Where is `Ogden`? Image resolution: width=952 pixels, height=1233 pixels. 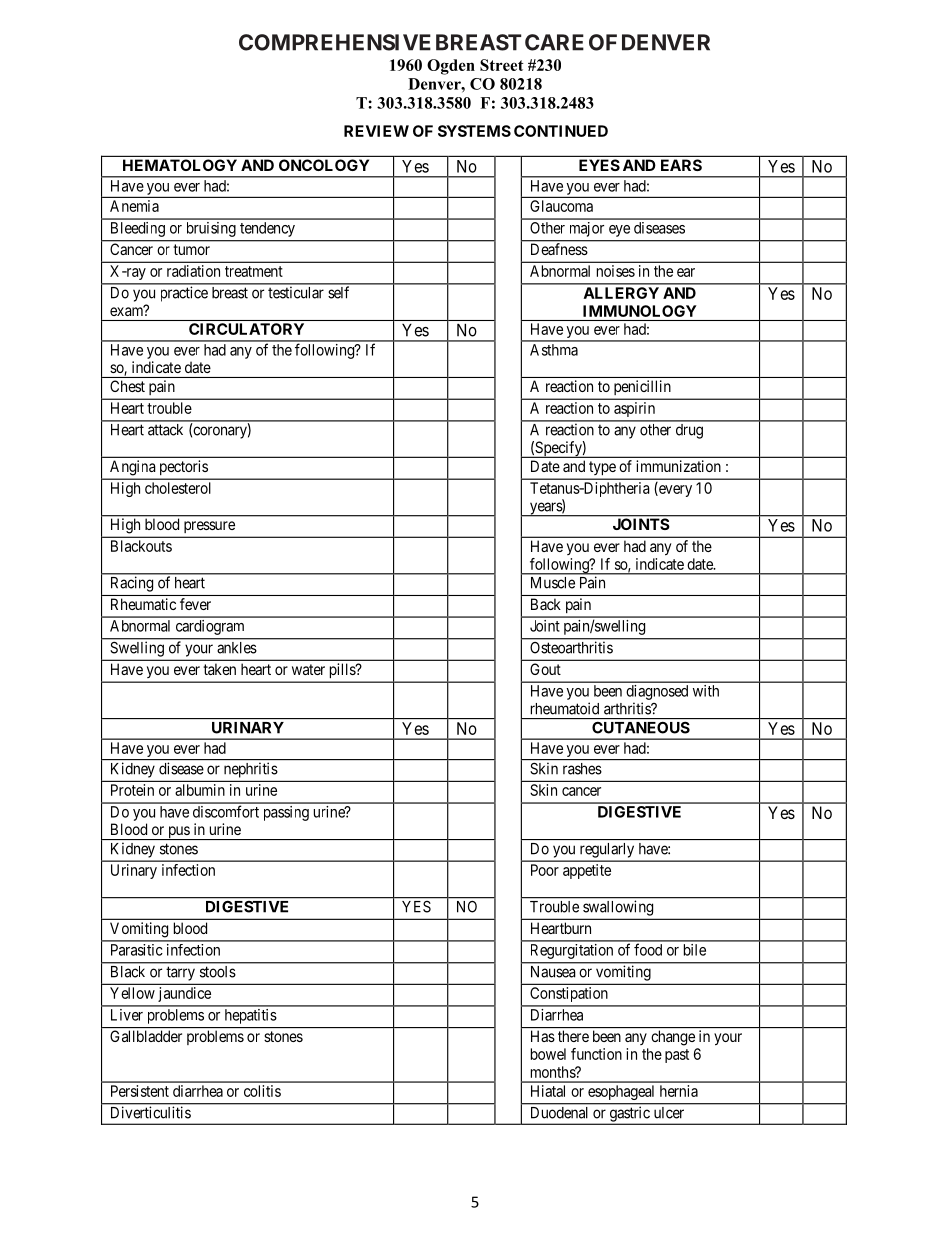
Ogden is located at coordinates (451, 67).
